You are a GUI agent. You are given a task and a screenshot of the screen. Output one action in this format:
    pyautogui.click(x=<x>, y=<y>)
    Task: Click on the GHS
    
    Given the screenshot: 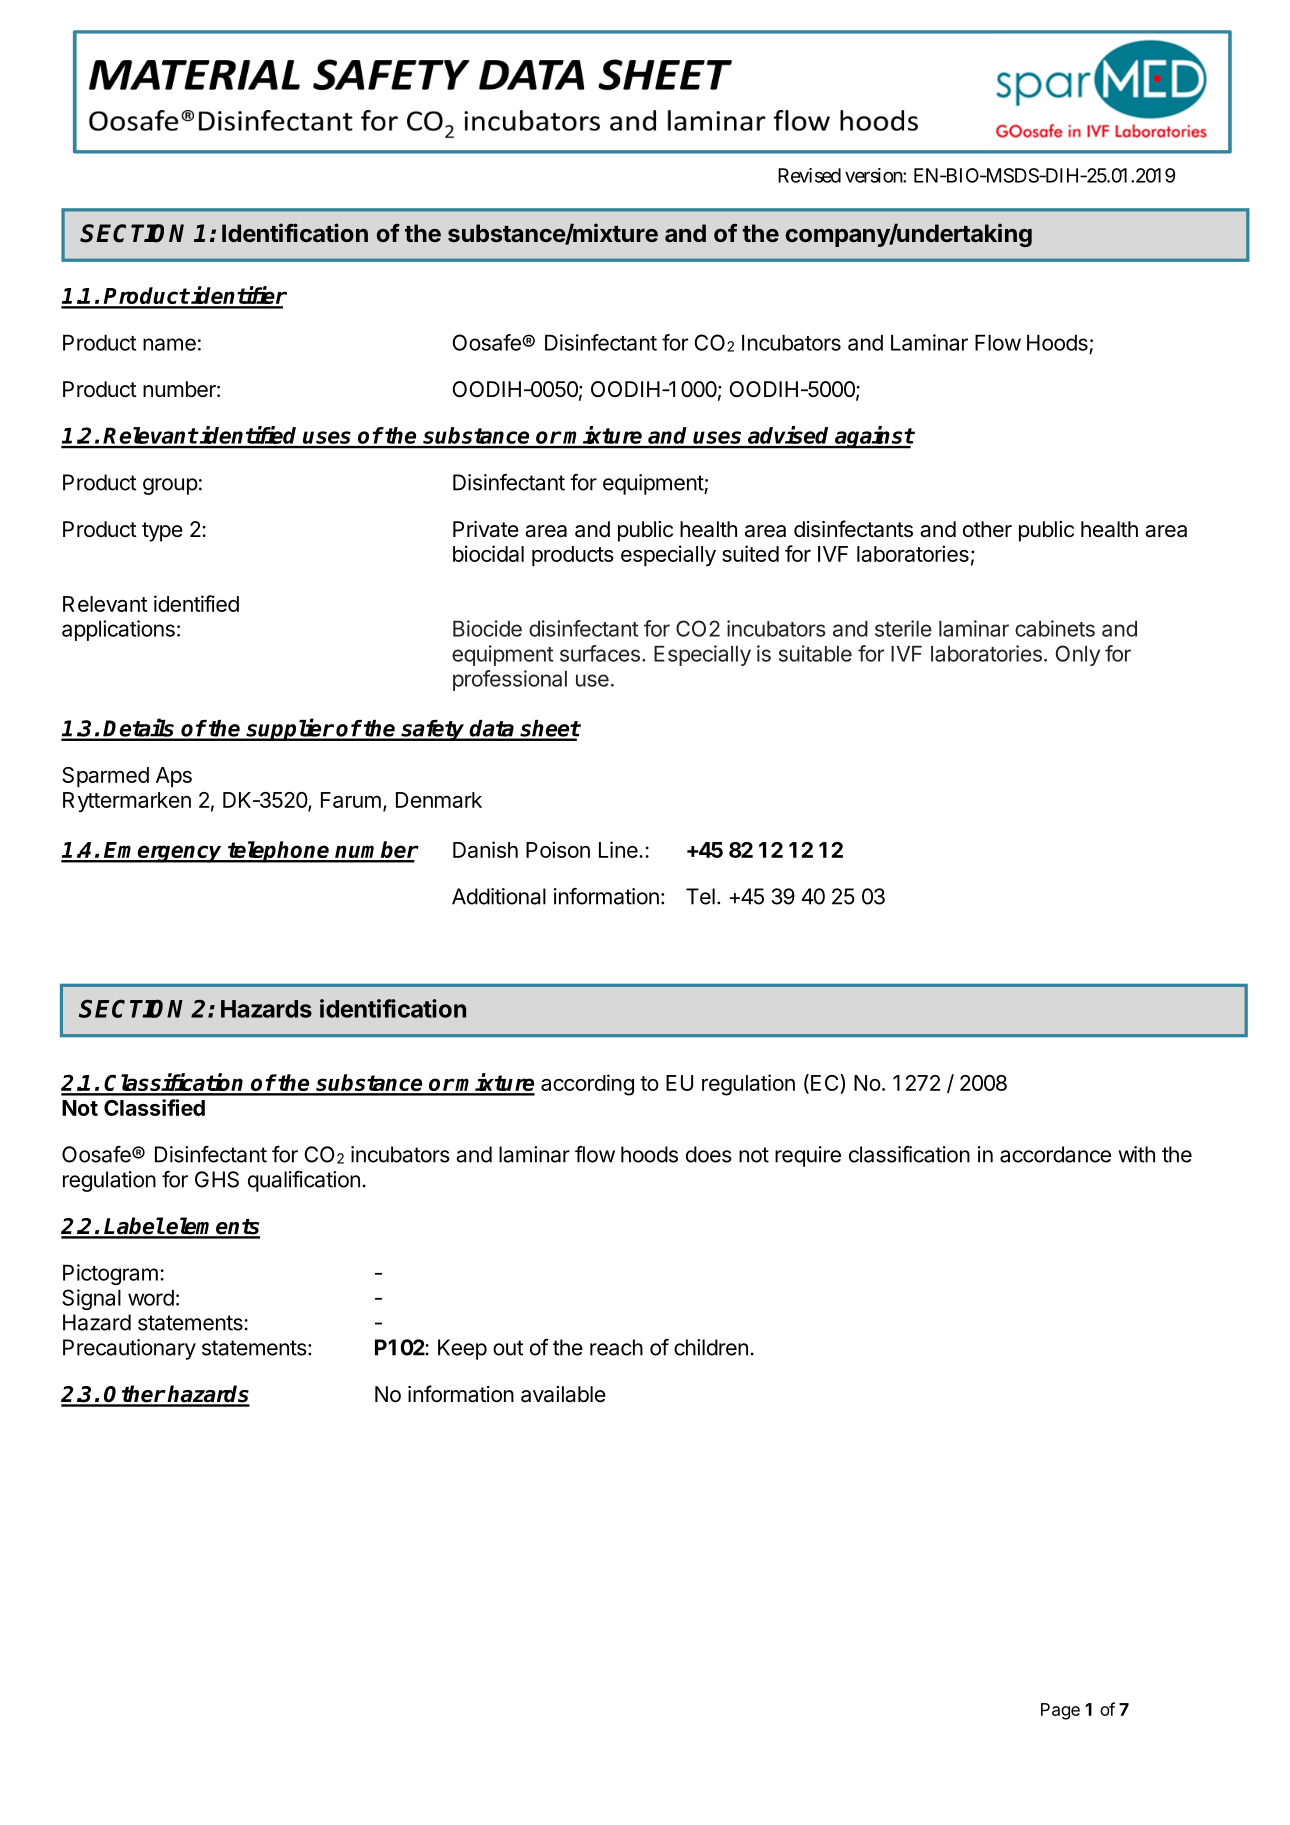 What is the action you would take?
    pyautogui.click(x=217, y=1179)
